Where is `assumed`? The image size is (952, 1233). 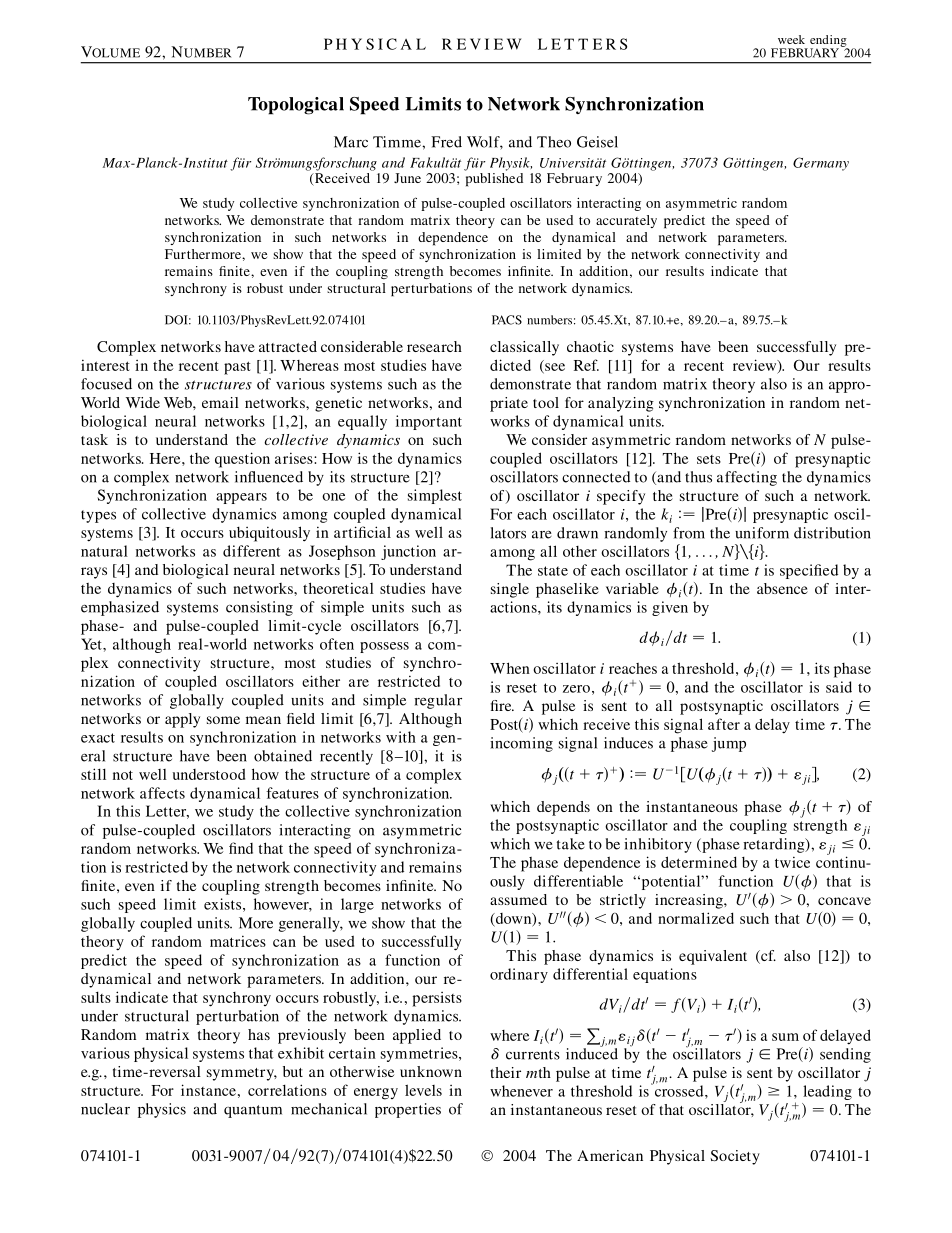
assumed is located at coordinates (518, 899).
